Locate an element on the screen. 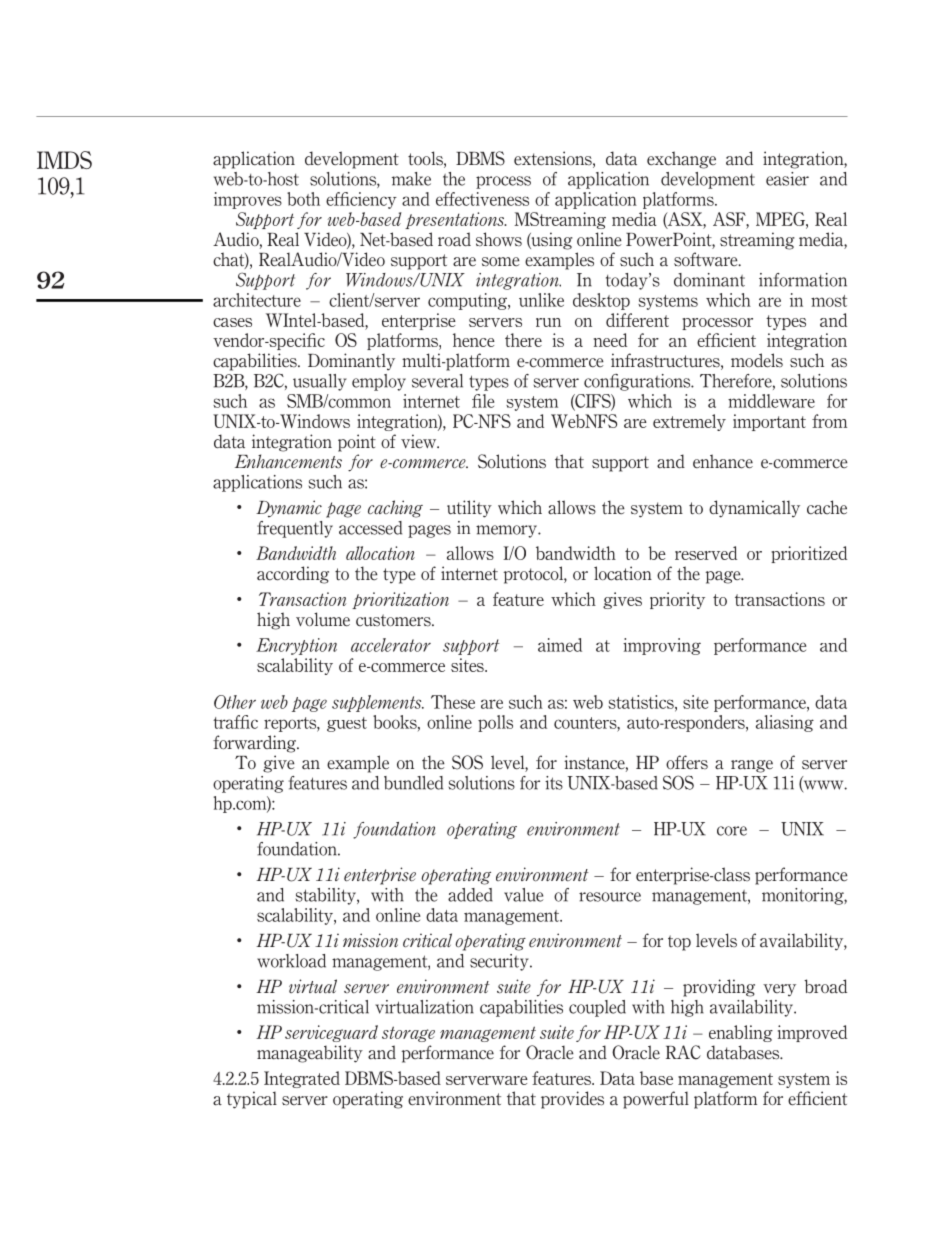 The height and width of the screenshot is (1248, 952). Integrated is located at coordinates (302, 1079).
